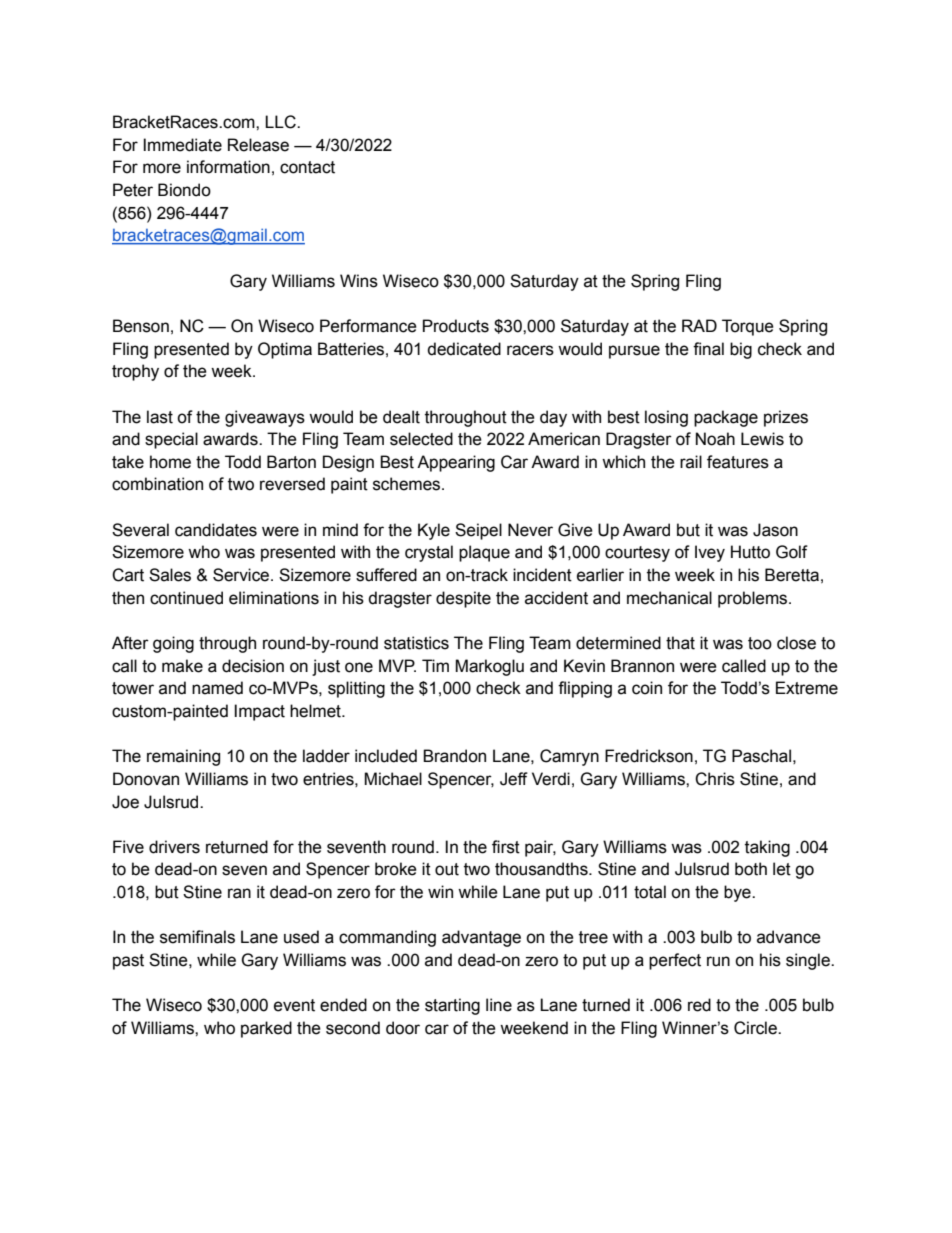  I want to click on RAD, so click(699, 325).
